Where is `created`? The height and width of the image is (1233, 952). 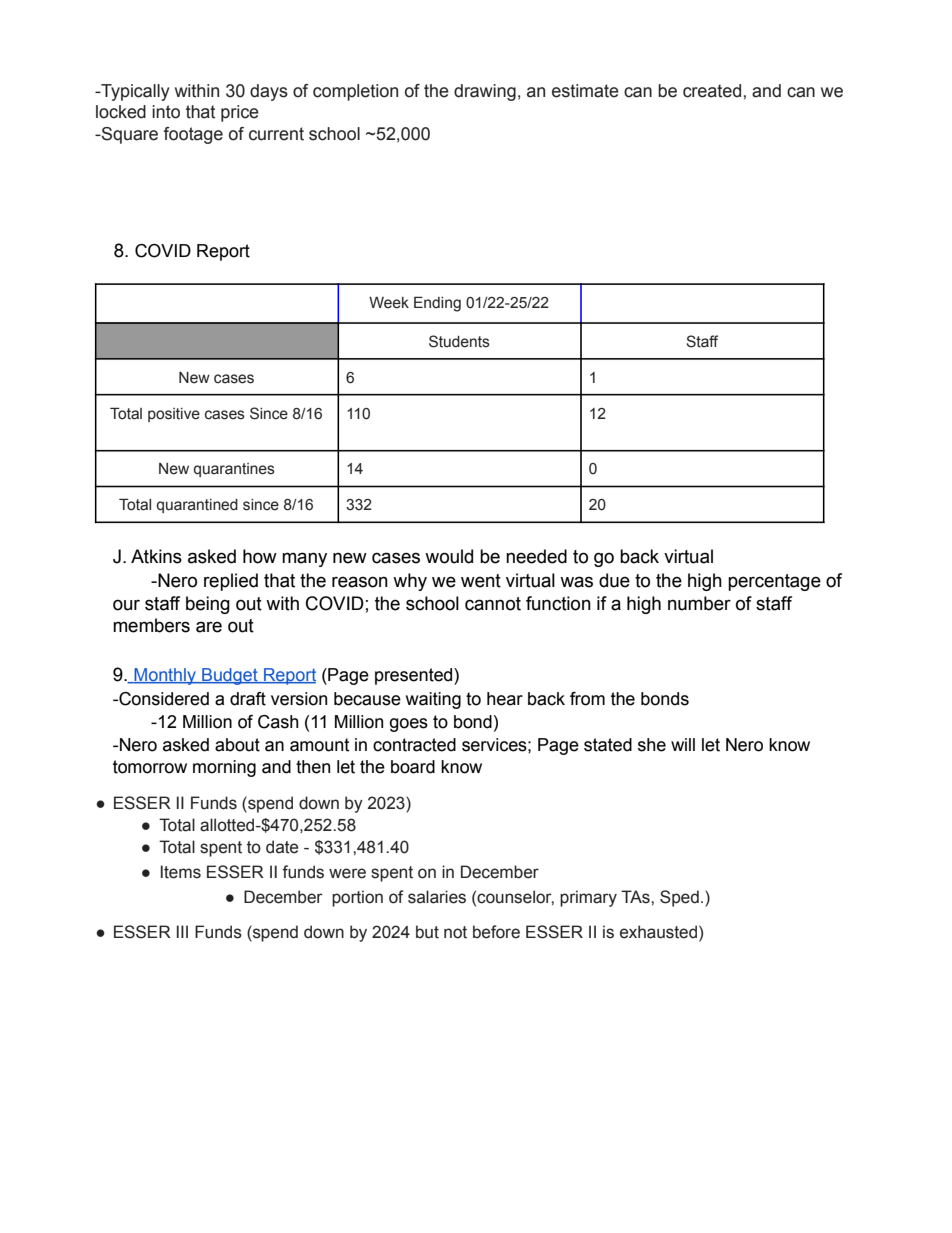 created is located at coordinates (712, 91).
